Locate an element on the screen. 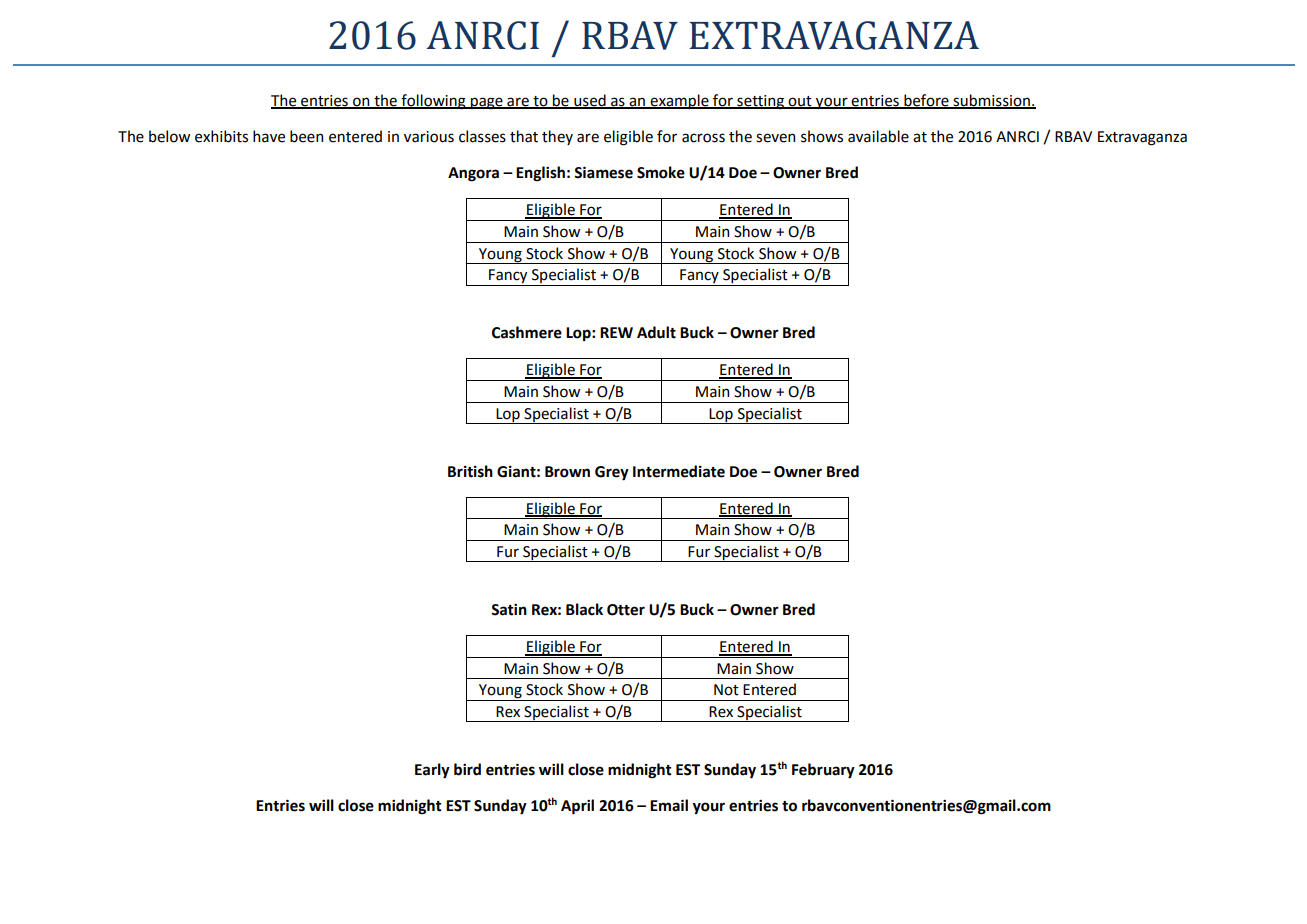 The image size is (1307, 924). Not is located at coordinates (726, 690).
